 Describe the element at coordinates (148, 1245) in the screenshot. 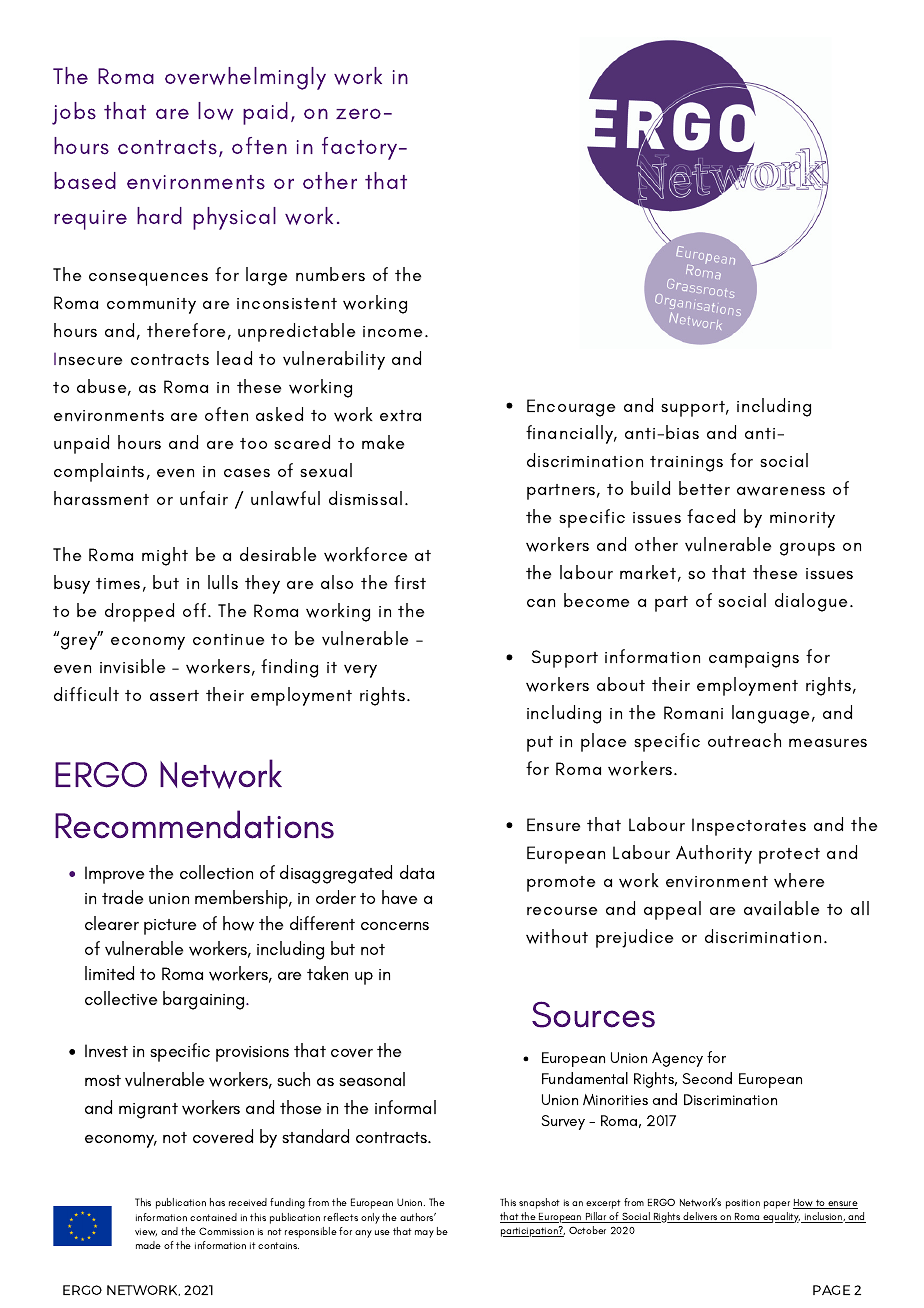

I see `made` at that location.
